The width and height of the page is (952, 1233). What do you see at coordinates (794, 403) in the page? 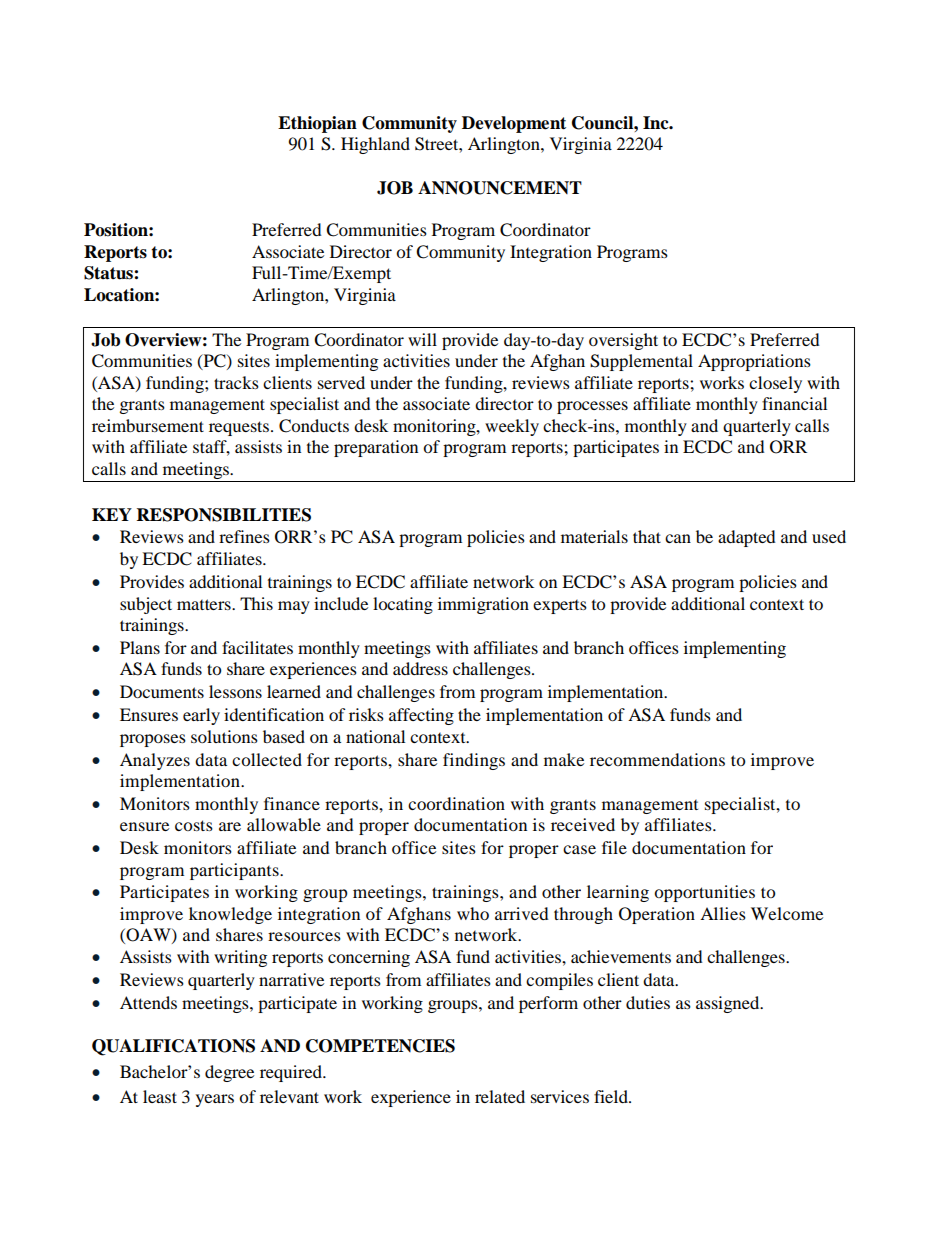
I see `financial` at bounding box center [794, 403].
